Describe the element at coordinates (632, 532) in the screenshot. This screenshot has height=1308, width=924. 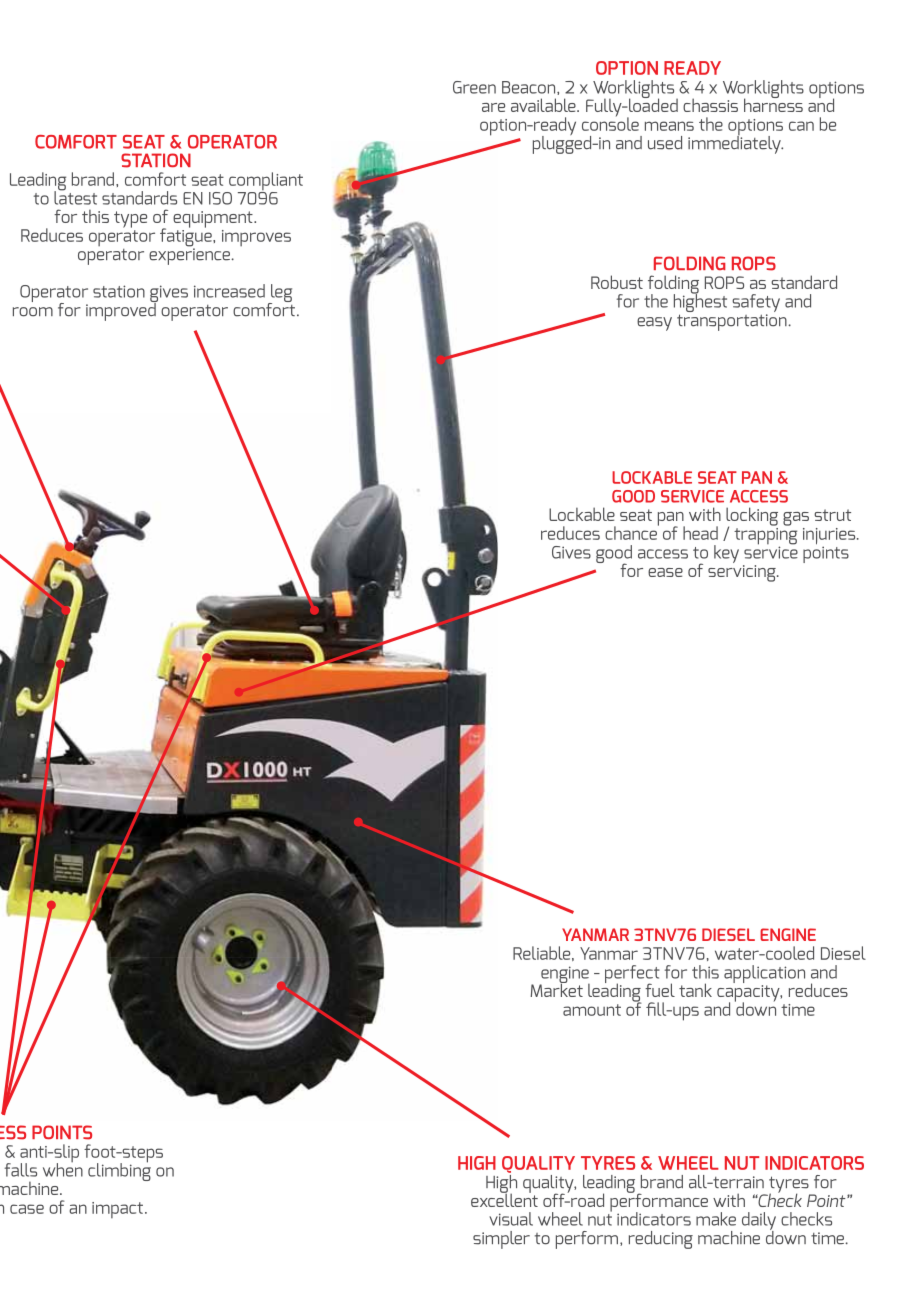
I see `chance` at that location.
